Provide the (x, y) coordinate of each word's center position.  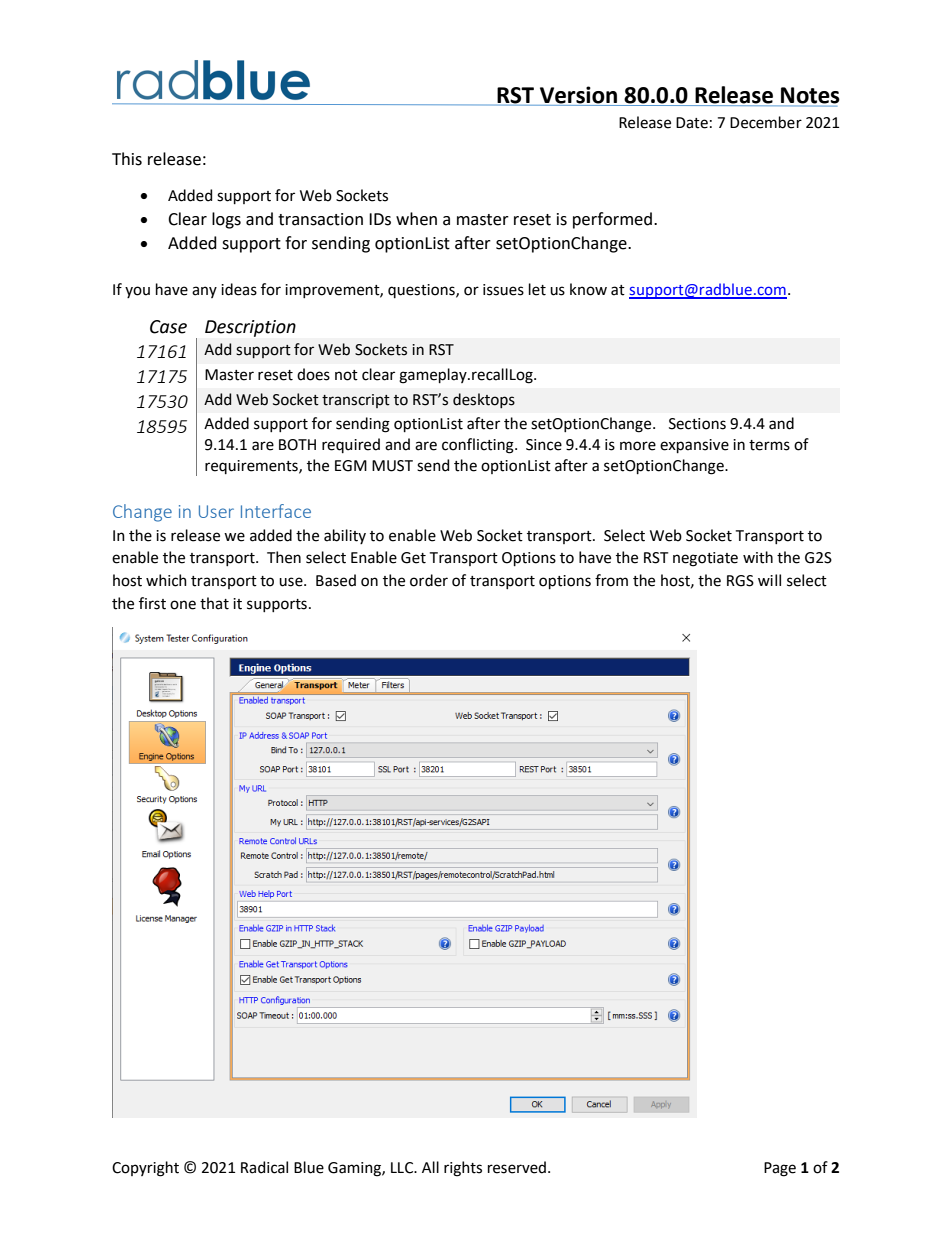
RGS (740, 581)
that (214, 603)
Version (579, 96)
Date (692, 123)
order (429, 580)
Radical (264, 1167)
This (127, 159)
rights (463, 1169)
